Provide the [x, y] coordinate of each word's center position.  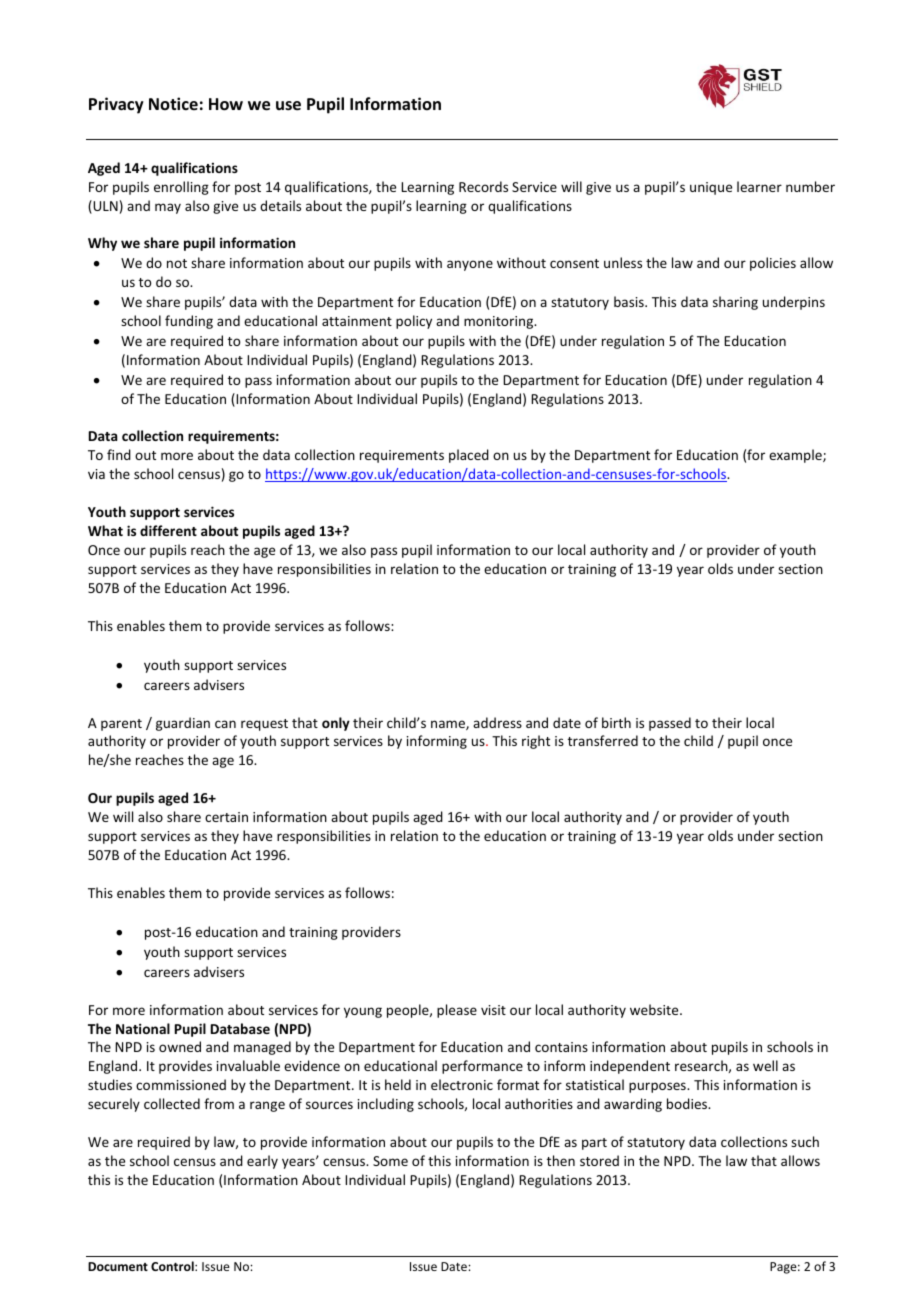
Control [173, 1266]
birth [616, 722]
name [449, 725]
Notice [173, 103]
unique [711, 188]
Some [390, 1161]
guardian [183, 724]
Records [483, 186]
